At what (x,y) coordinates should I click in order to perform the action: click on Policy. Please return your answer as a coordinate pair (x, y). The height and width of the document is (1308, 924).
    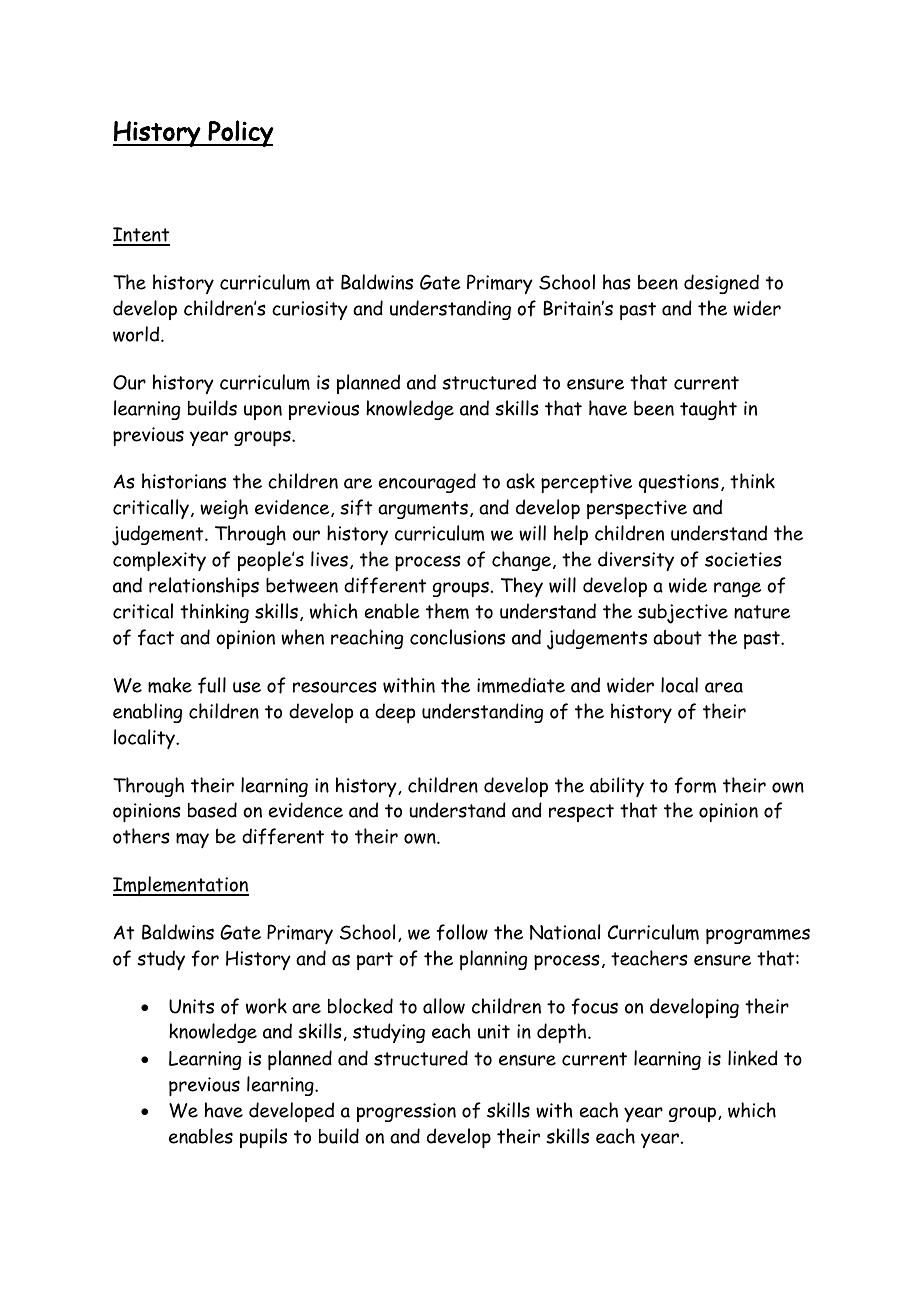
    Looking at the image, I should click on (240, 133).
